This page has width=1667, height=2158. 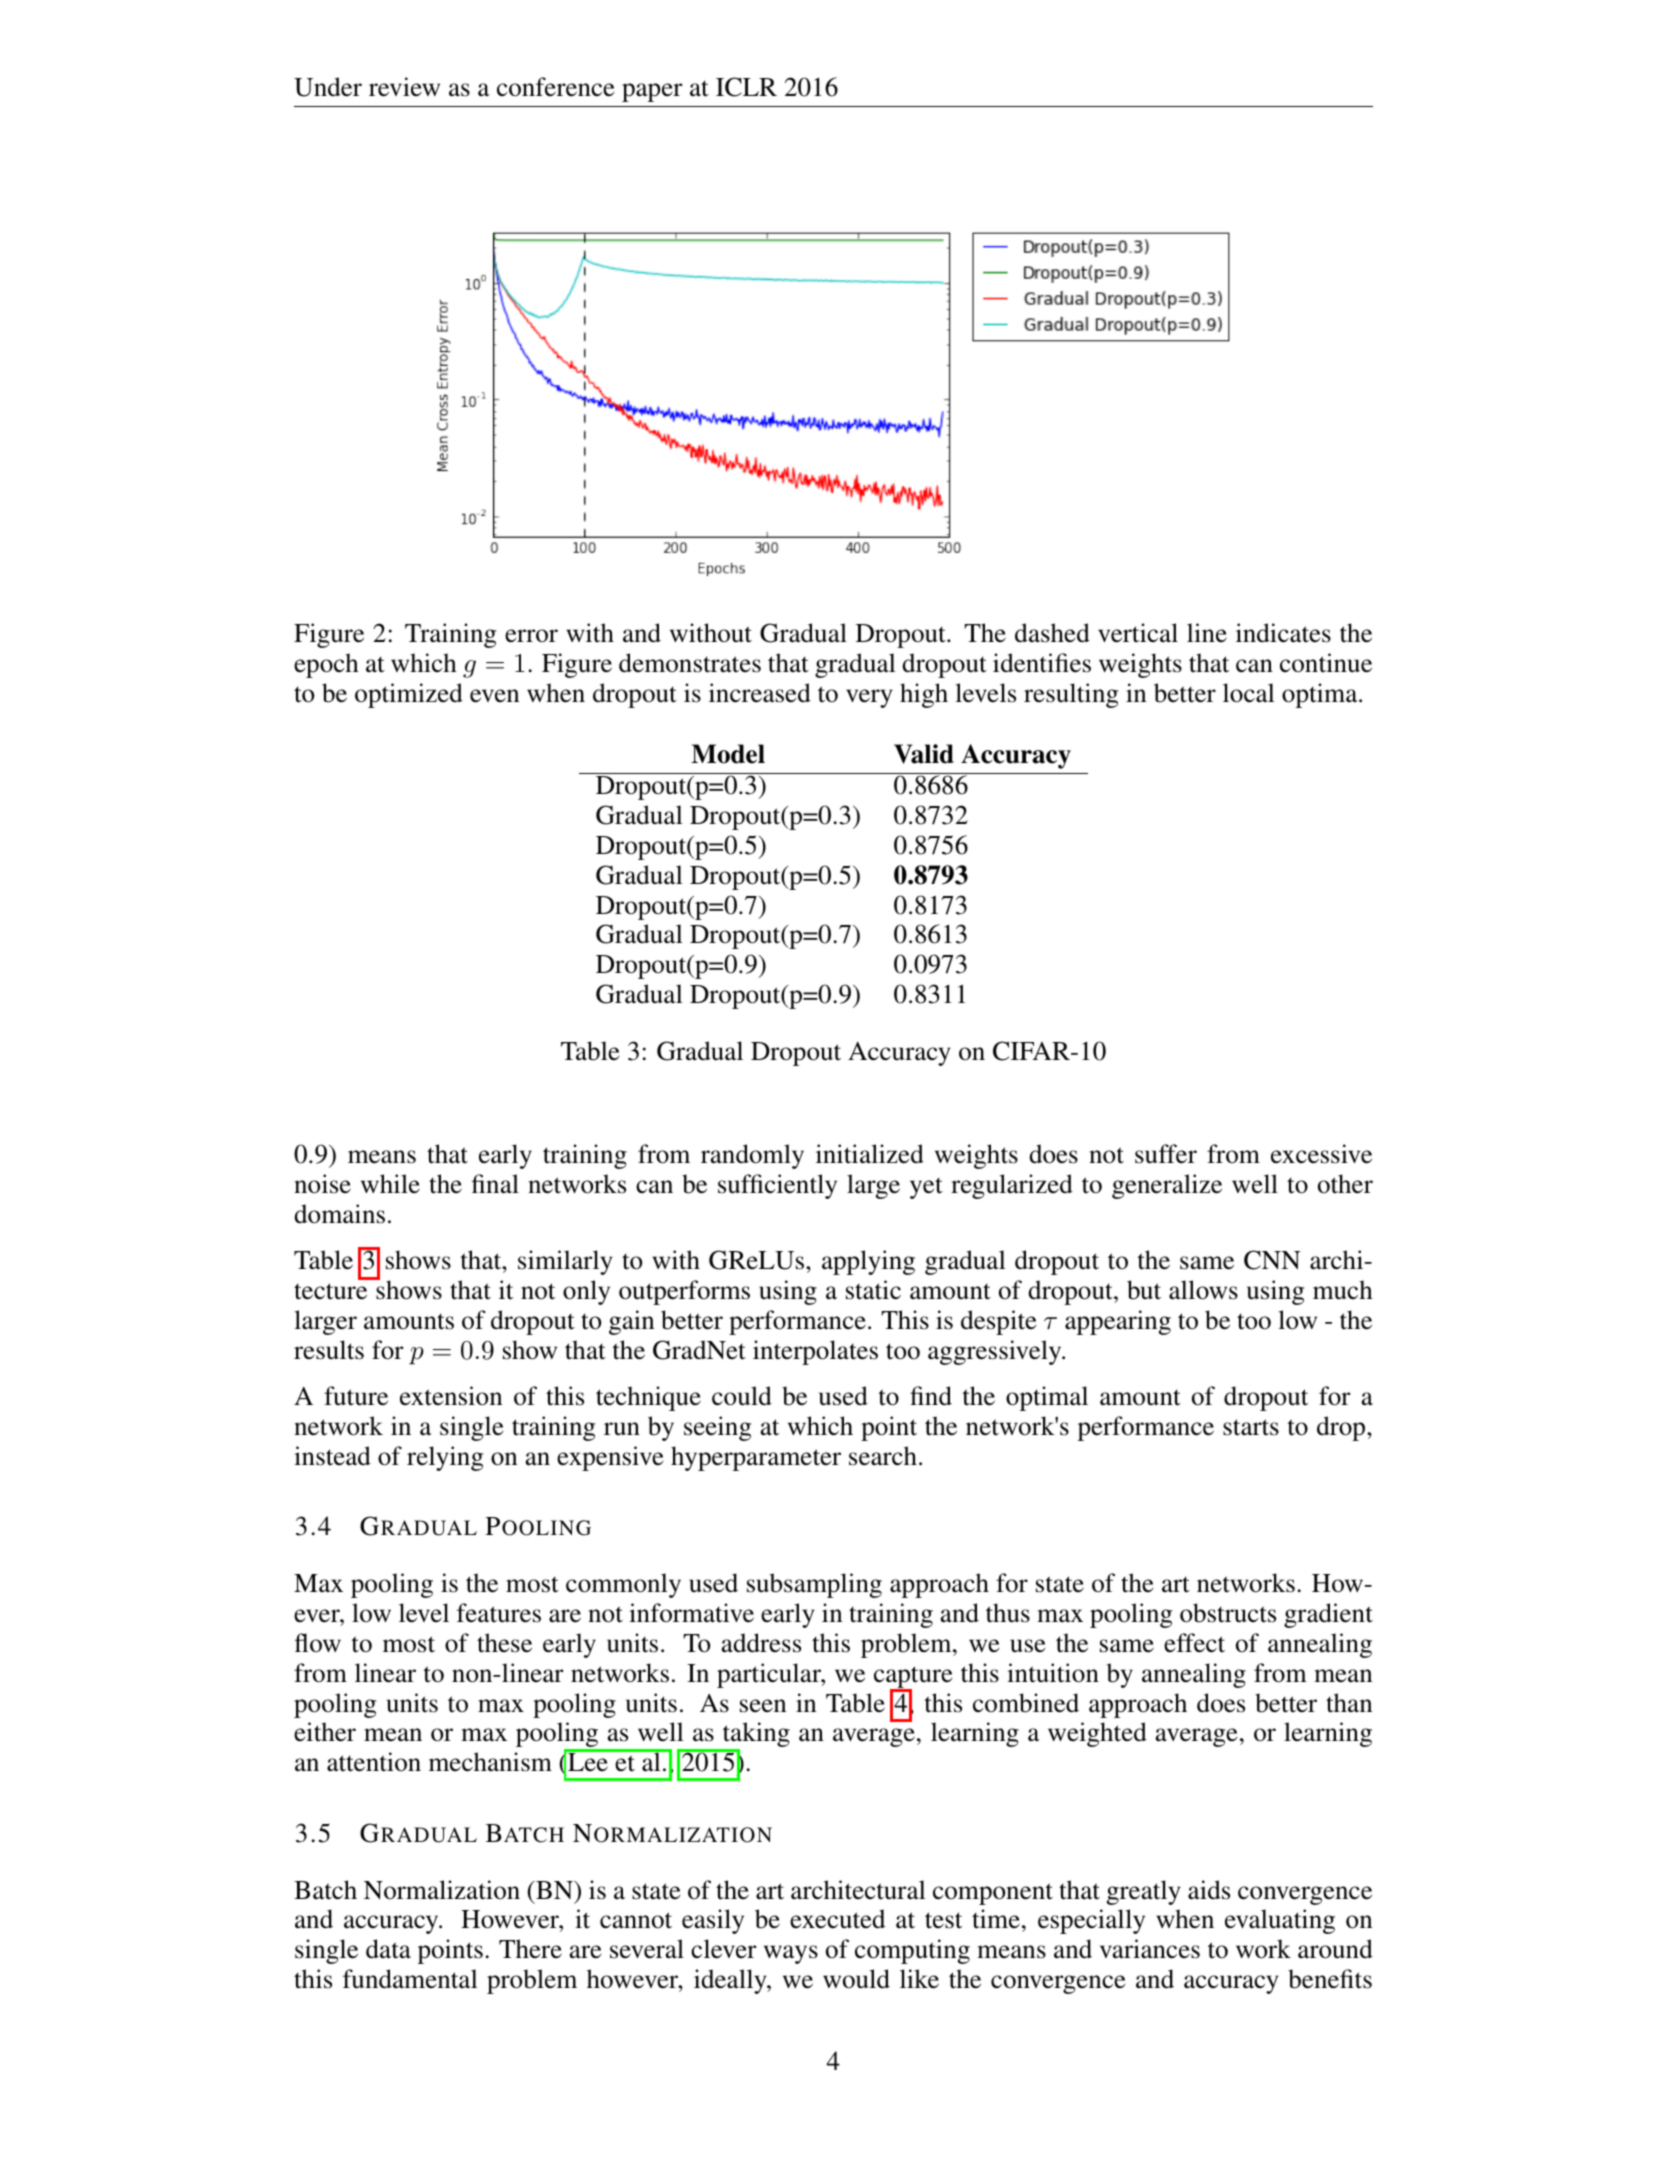 I want to click on data, so click(x=388, y=1949).
